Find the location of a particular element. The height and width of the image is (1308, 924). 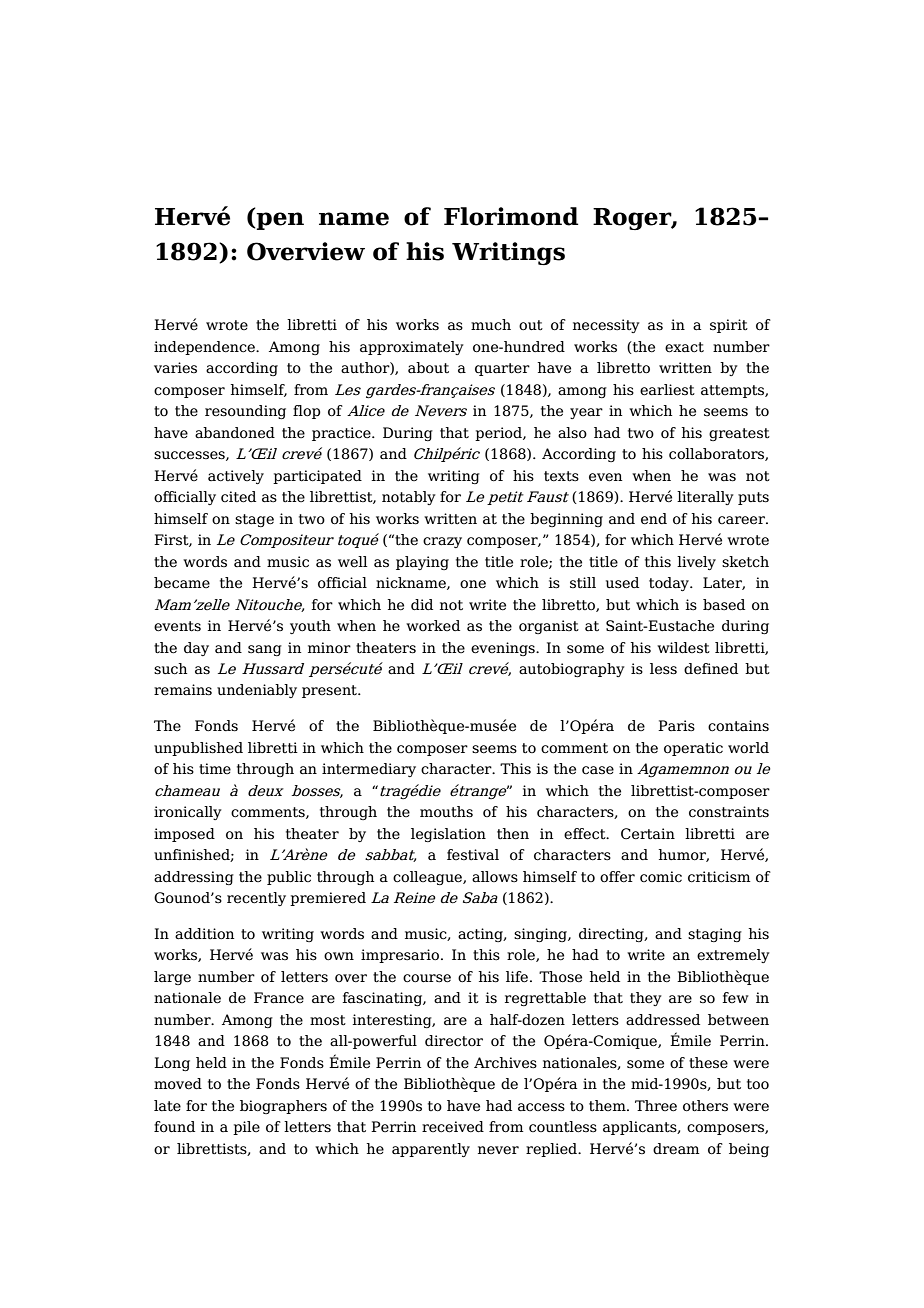

operatic is located at coordinates (693, 749).
